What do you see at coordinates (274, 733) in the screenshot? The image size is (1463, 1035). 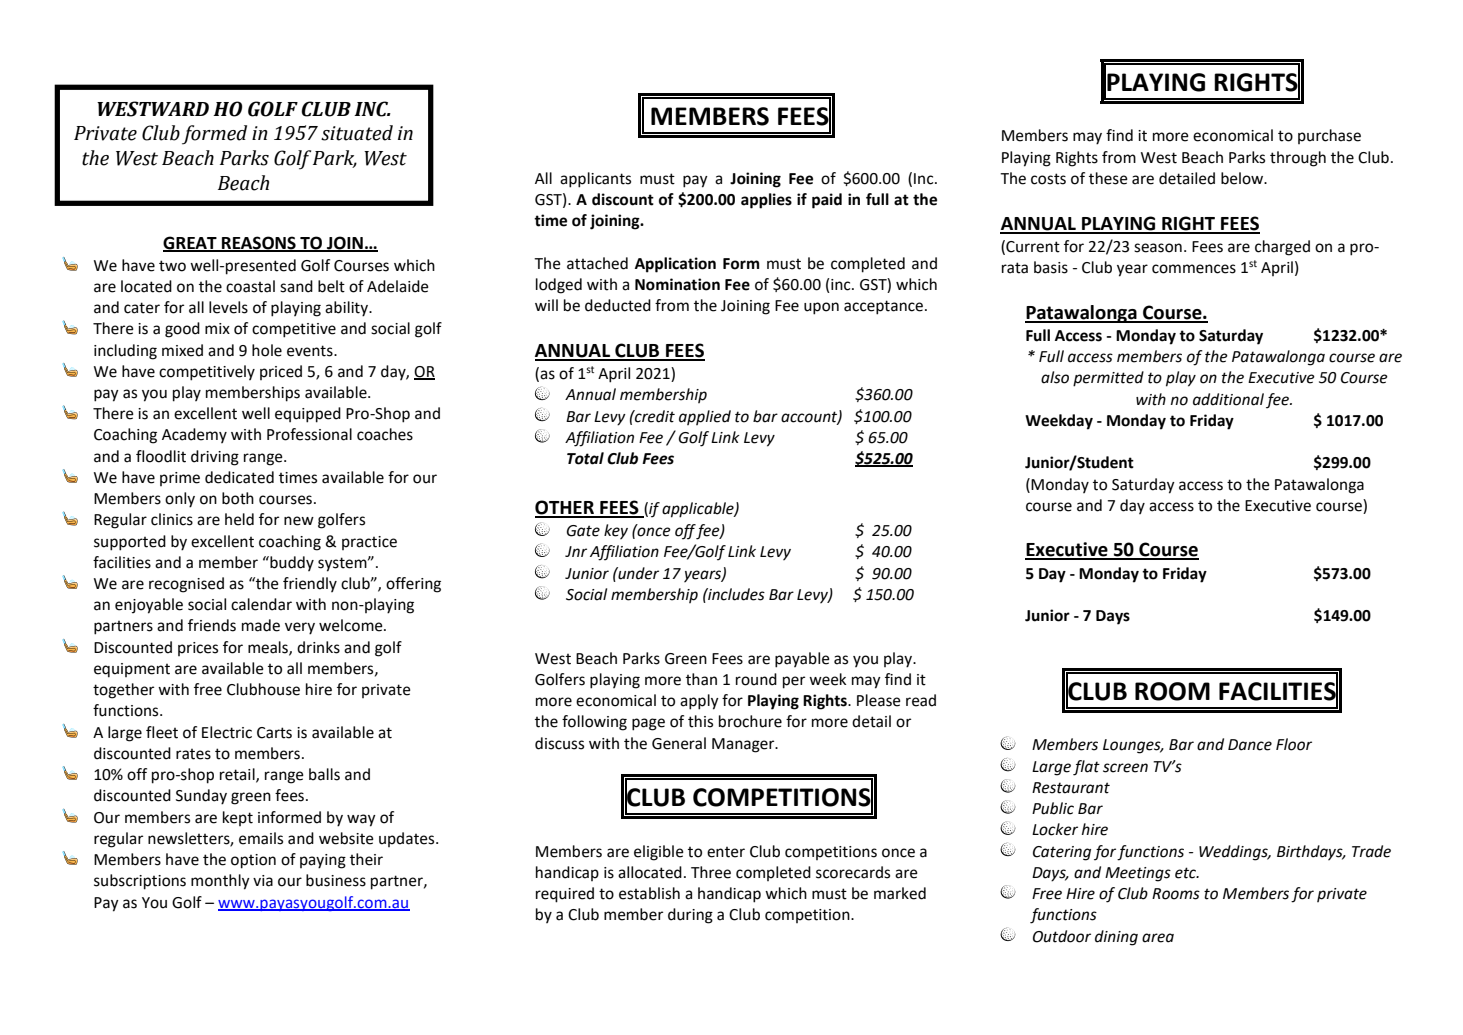 I see `Carts` at bounding box center [274, 733].
